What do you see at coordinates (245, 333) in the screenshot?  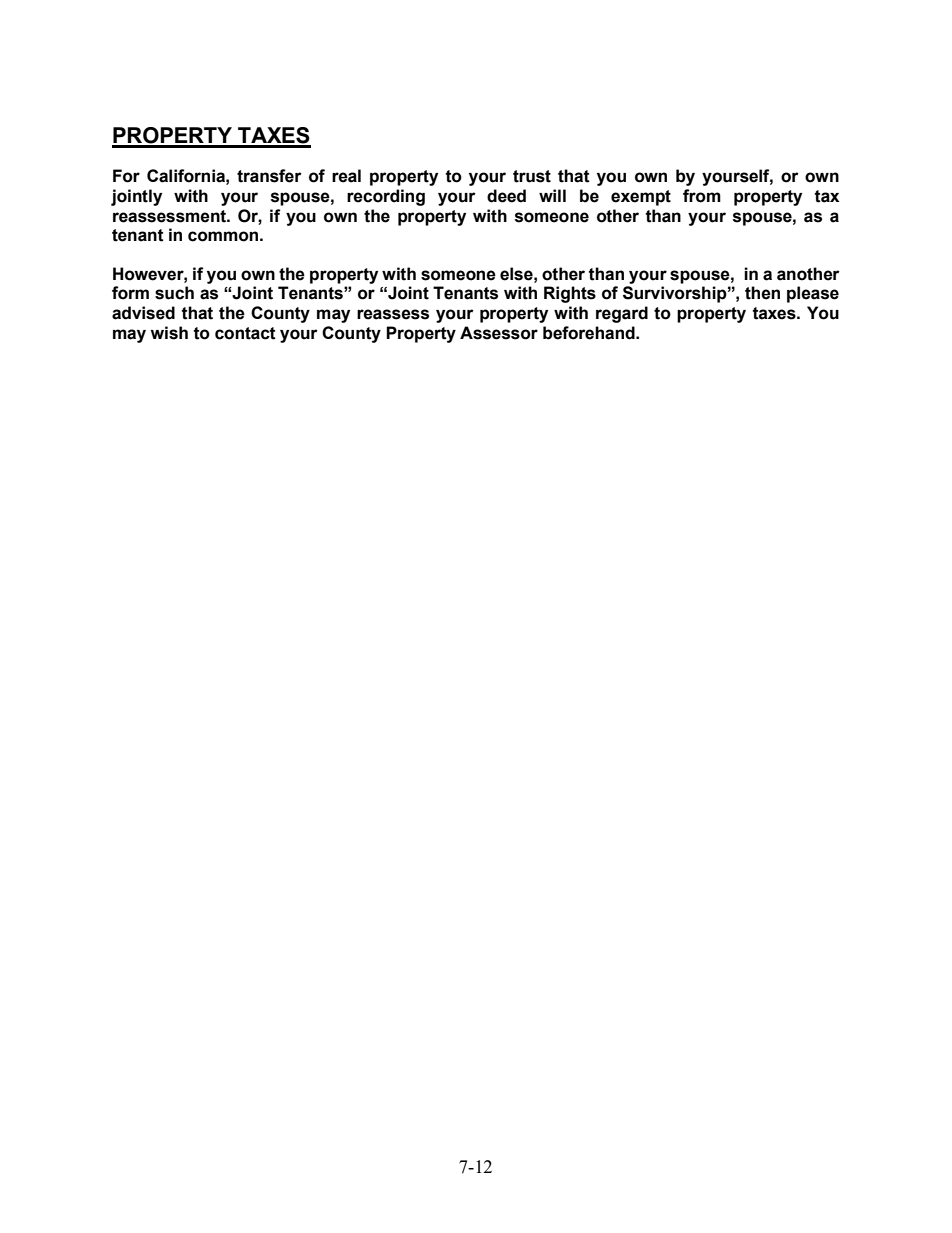 I see `contact` at bounding box center [245, 333].
